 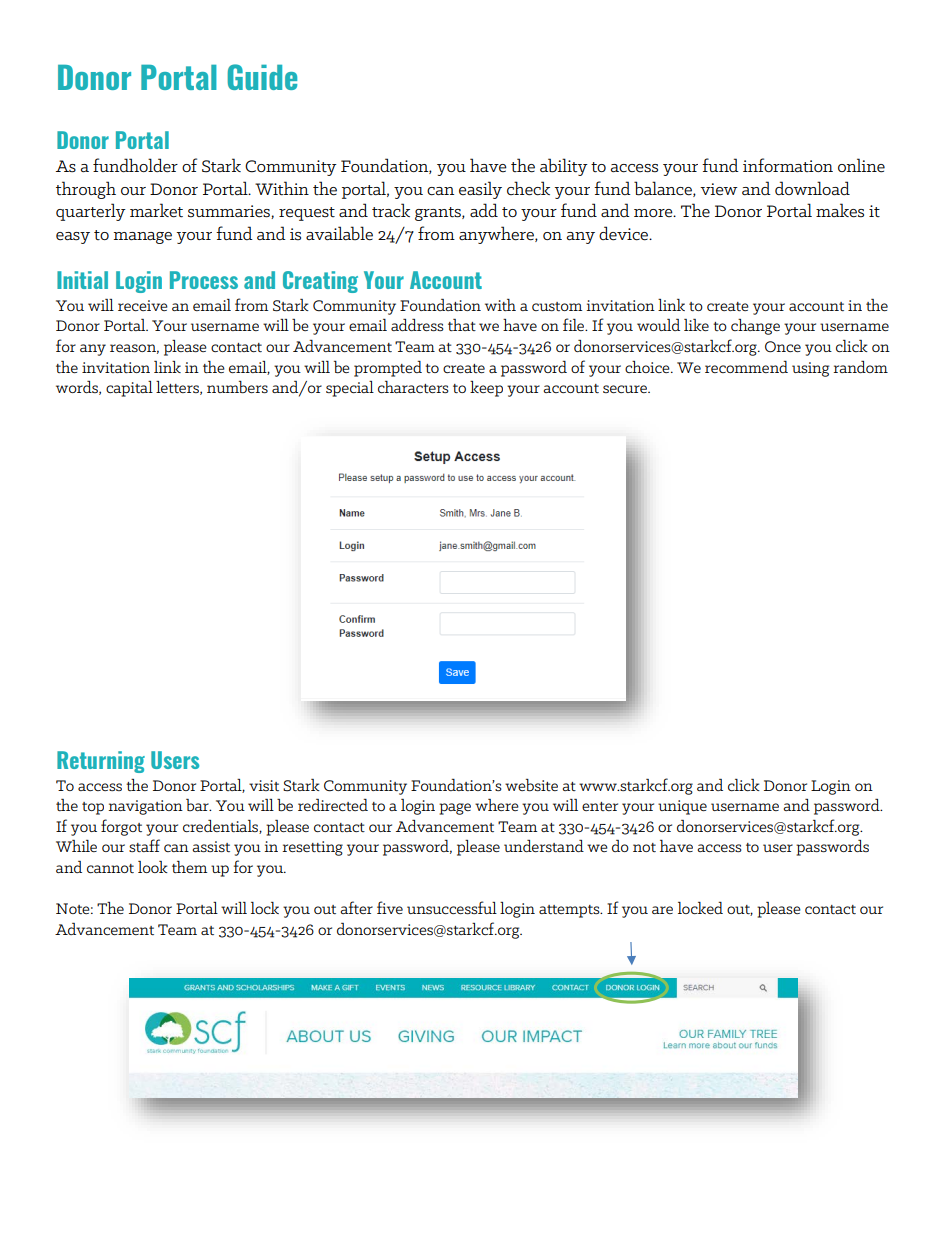 What do you see at coordinates (262, 77) in the screenshot?
I see `Guide` at bounding box center [262, 77].
